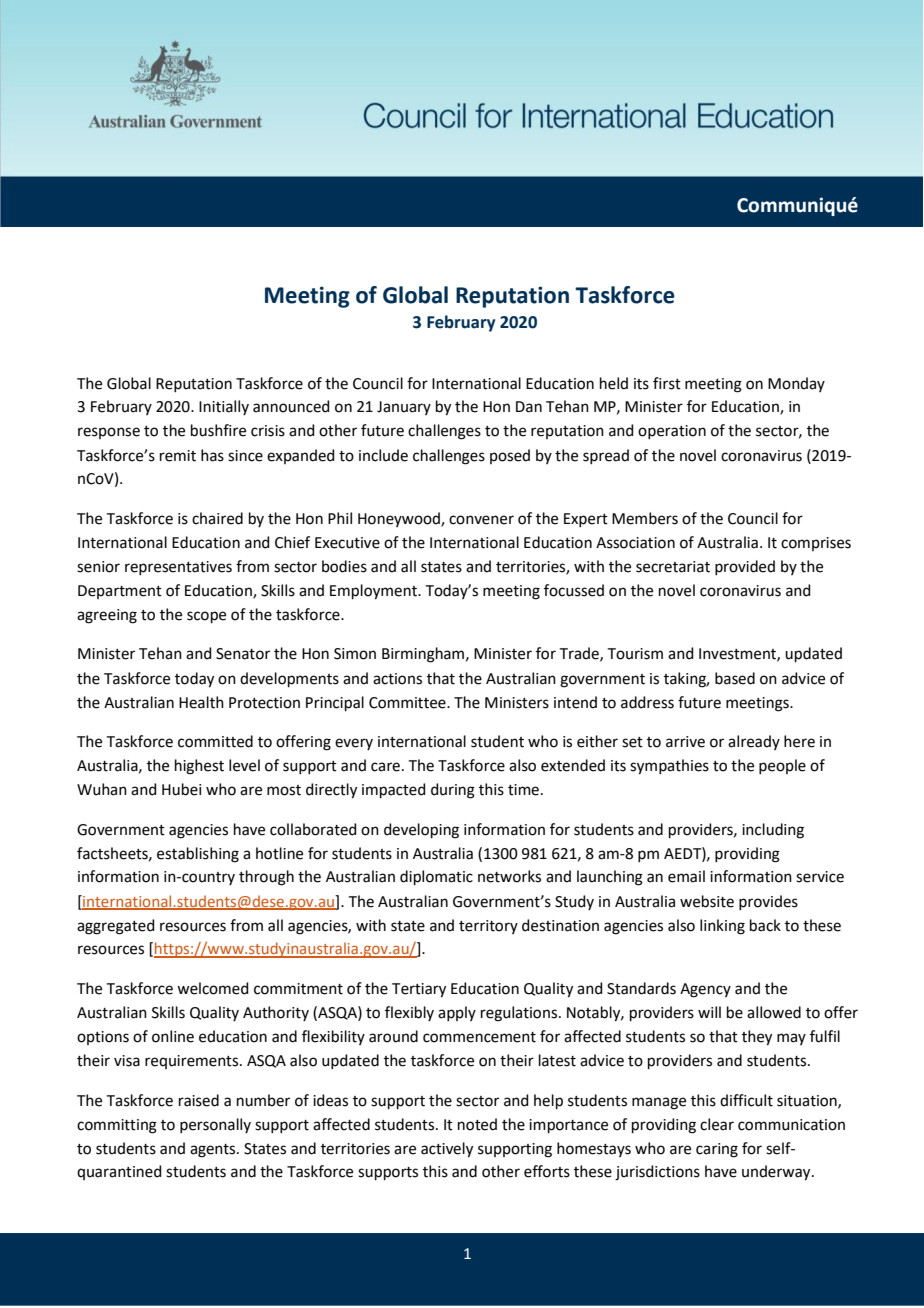  Describe the element at coordinates (181, 789) in the page. I see `Hubei` at that location.
